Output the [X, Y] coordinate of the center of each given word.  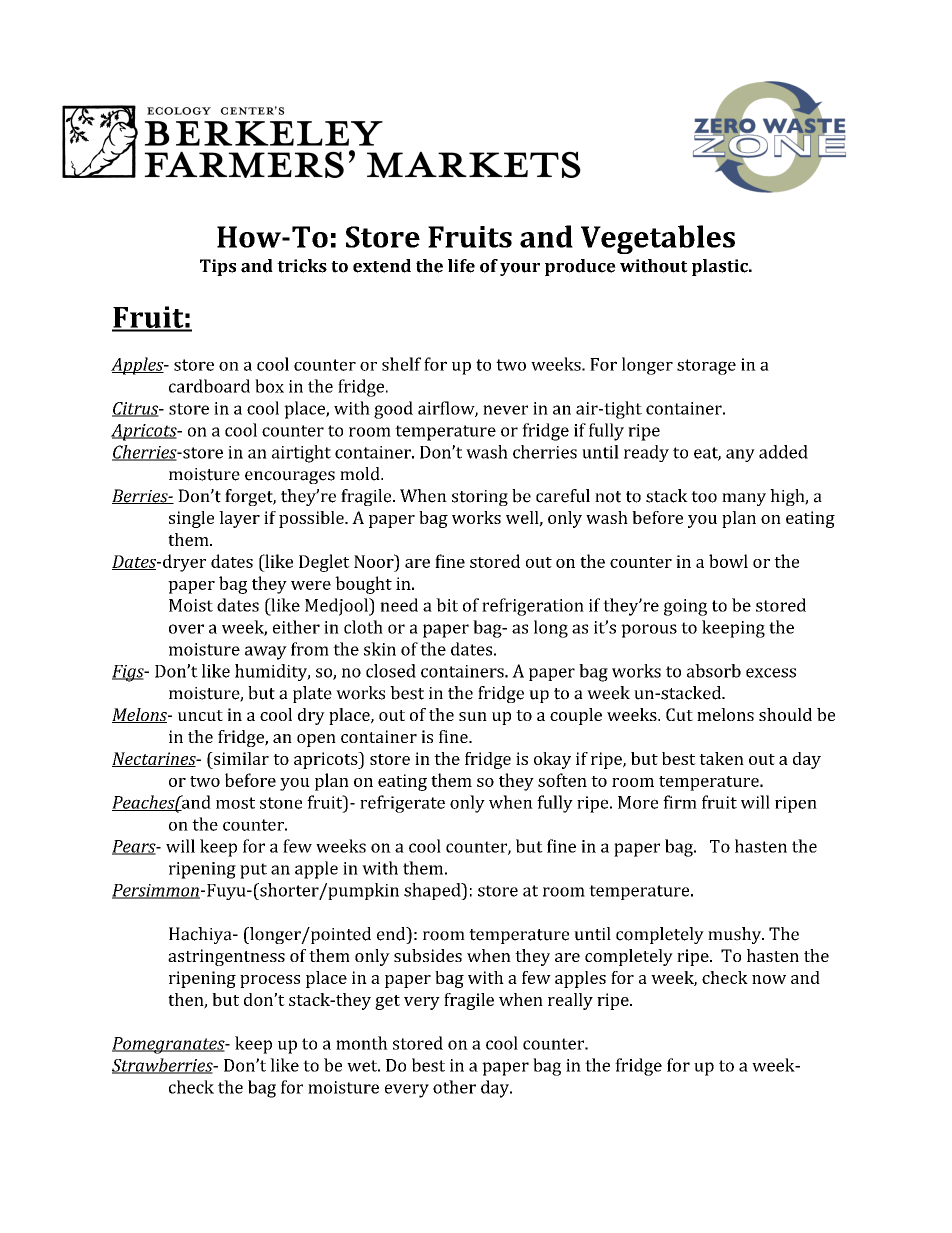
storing [480, 498]
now [769, 979]
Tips [218, 267]
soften [562, 780]
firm [680, 802]
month [362, 1043]
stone [281, 803]
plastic [721, 267]
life [461, 266]
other [454, 1087]
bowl [728, 561]
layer [239, 519]
